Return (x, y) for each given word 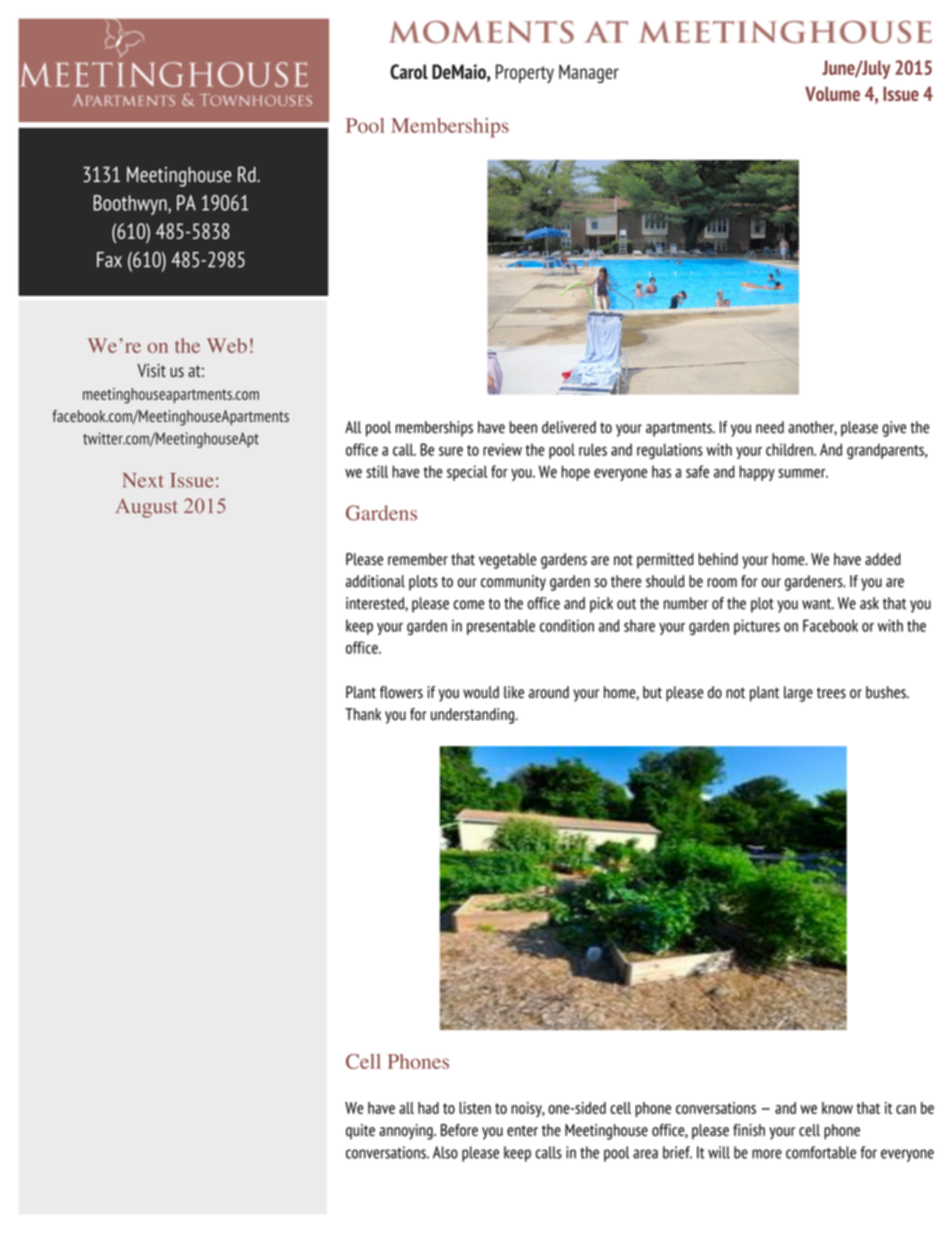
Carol (409, 71)
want (818, 604)
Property (525, 73)
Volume (832, 93)
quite (360, 1131)
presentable (501, 627)
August (146, 508)
